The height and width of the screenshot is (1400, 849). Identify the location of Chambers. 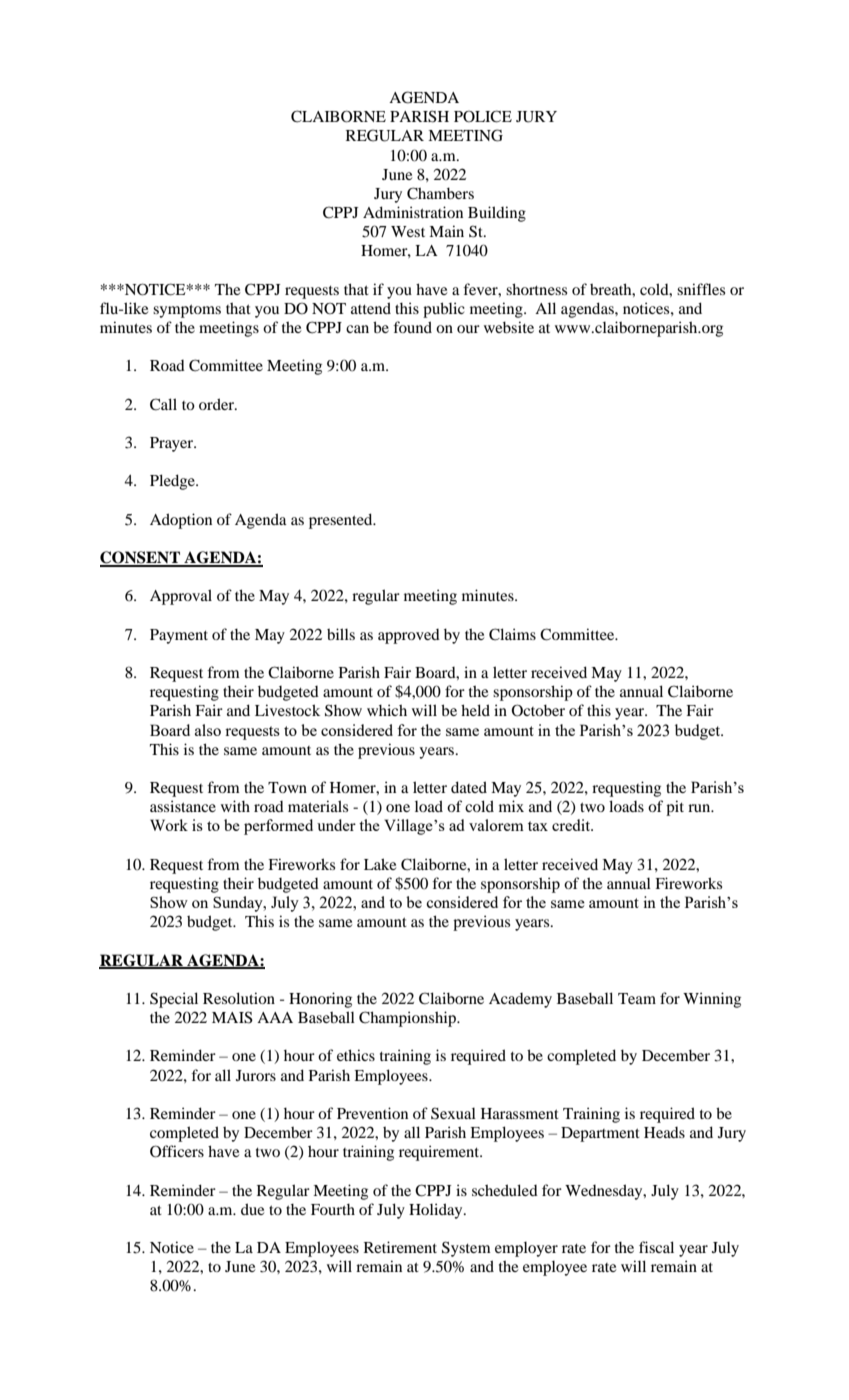
(440, 193).
